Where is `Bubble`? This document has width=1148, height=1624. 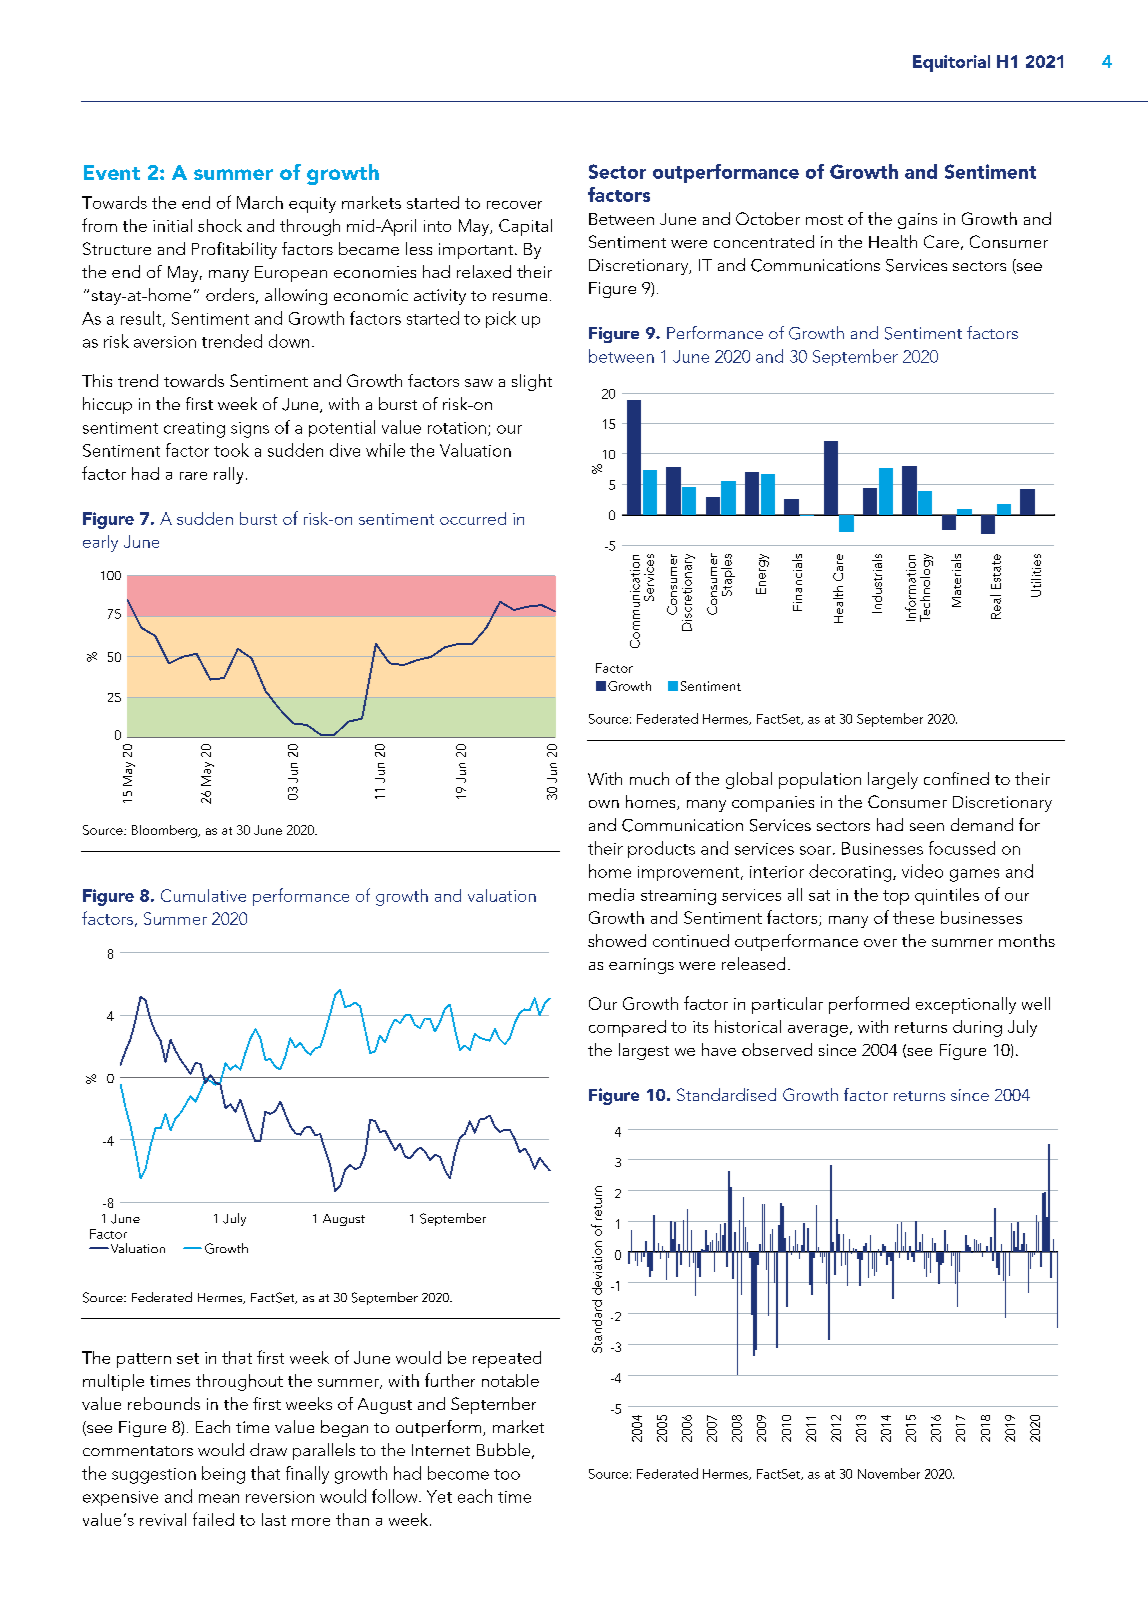
Bubble is located at coordinates (503, 1449).
